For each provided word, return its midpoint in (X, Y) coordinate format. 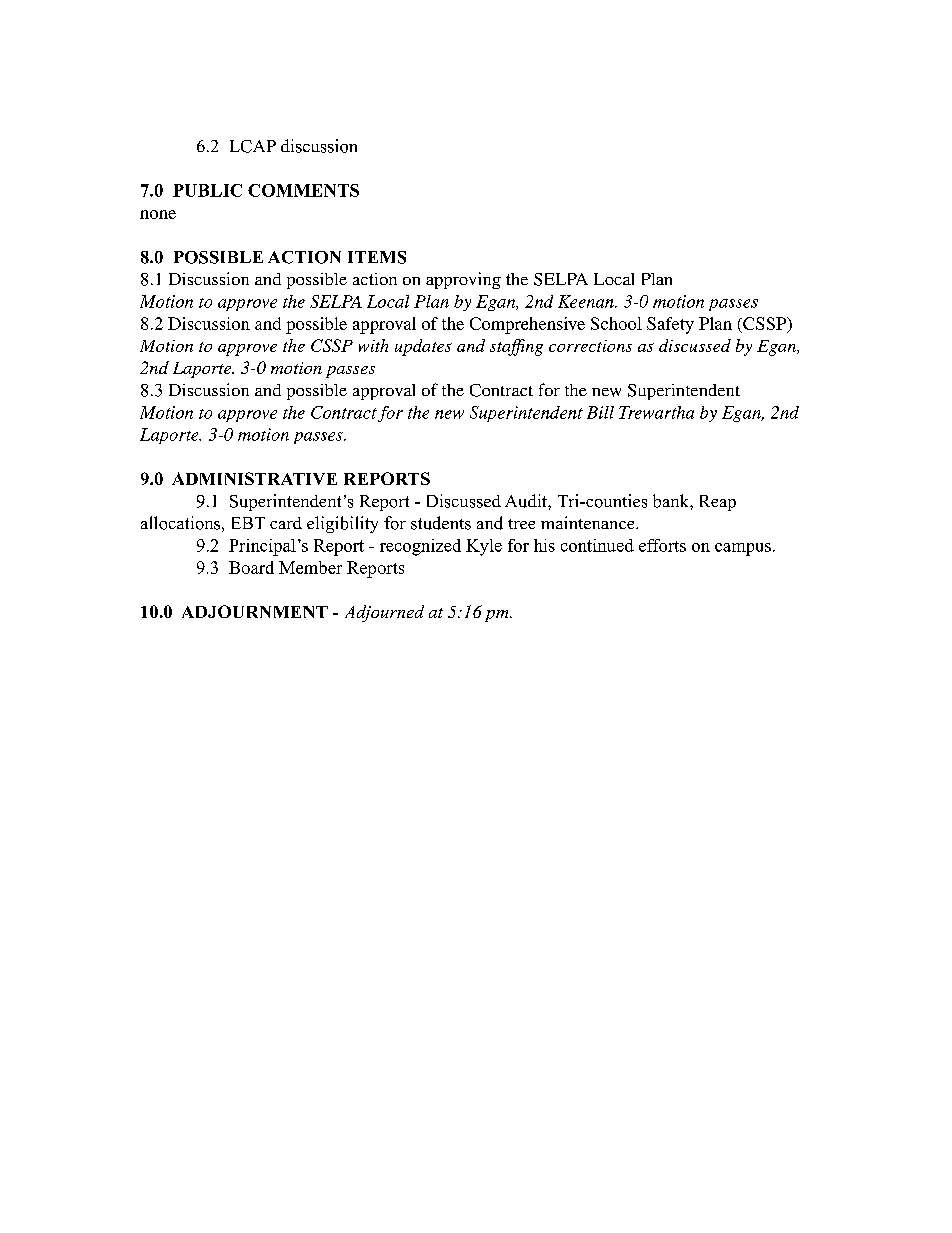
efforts (662, 545)
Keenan (587, 301)
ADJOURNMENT (255, 611)
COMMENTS (303, 190)
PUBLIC (207, 190)
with (373, 345)
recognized (420, 547)
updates (423, 347)
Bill (600, 412)
